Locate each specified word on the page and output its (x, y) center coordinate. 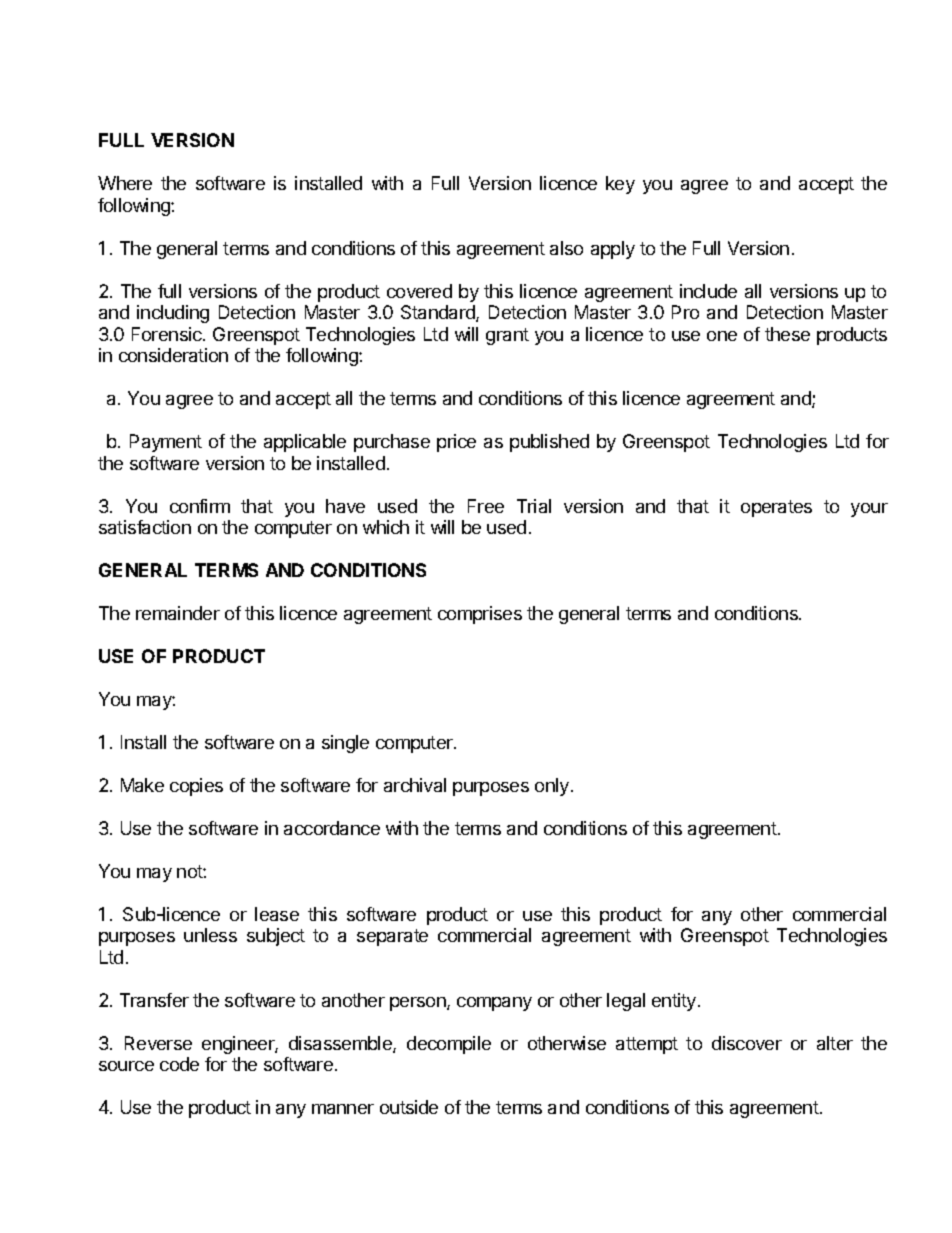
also (566, 248)
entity (675, 1002)
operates (776, 508)
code (179, 1064)
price (456, 443)
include (708, 291)
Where (125, 183)
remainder (178, 613)
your (869, 510)
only (552, 787)
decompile (449, 1045)
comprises (480, 615)
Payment (166, 443)
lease (277, 914)
